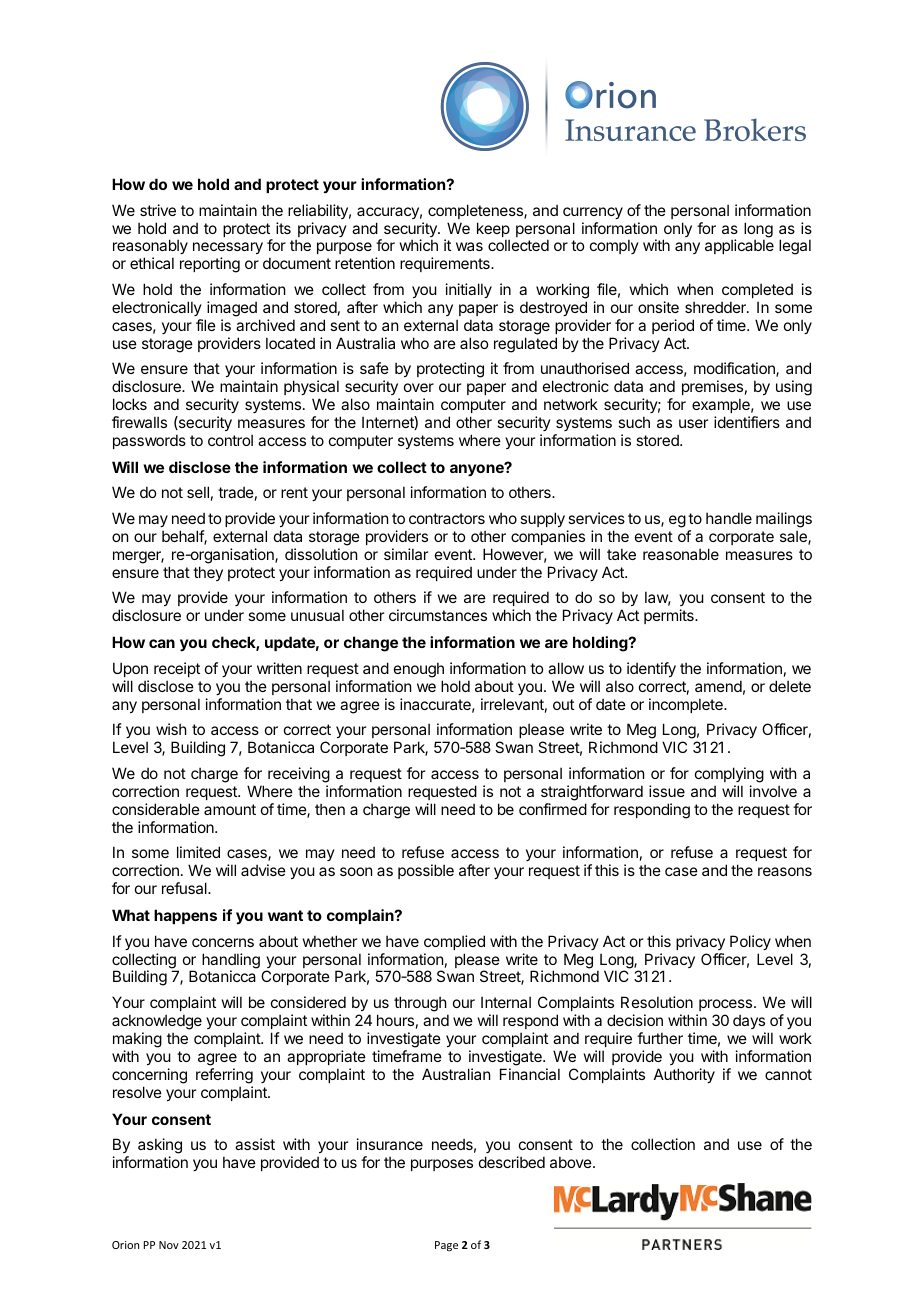  I want to click on enough, so click(419, 670).
